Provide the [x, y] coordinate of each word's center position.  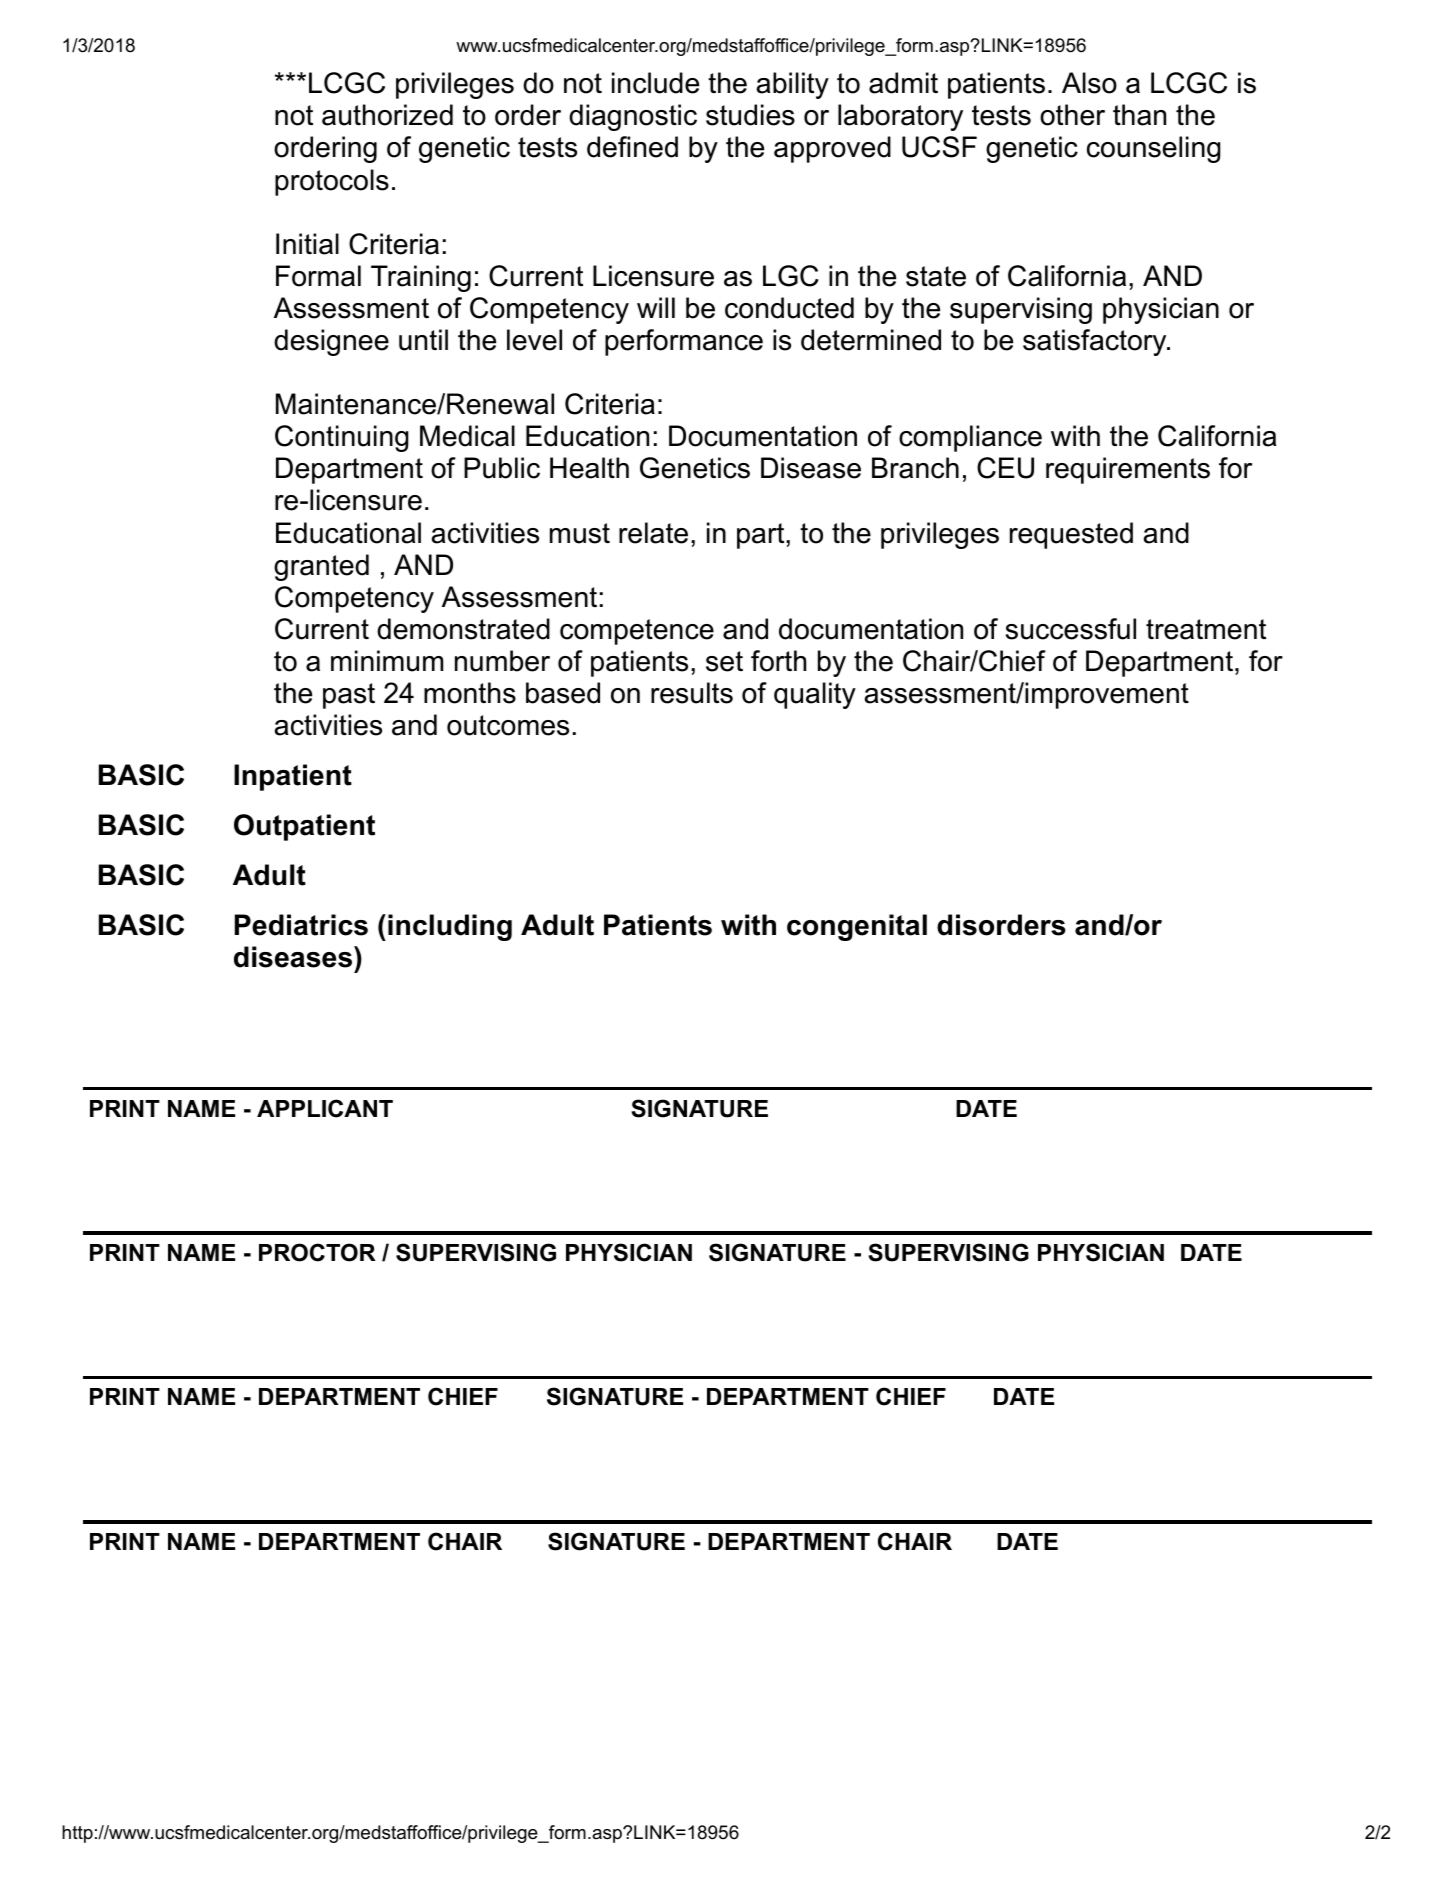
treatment [1206, 629]
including [450, 927]
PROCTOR [317, 1252]
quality [815, 695]
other [1072, 115]
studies [750, 115]
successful [1071, 629]
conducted [789, 308]
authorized [387, 115]
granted [321, 567]
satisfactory [1096, 342]
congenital [857, 927]
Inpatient [293, 777]
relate [653, 533]
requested [1071, 535]
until [423, 340]
